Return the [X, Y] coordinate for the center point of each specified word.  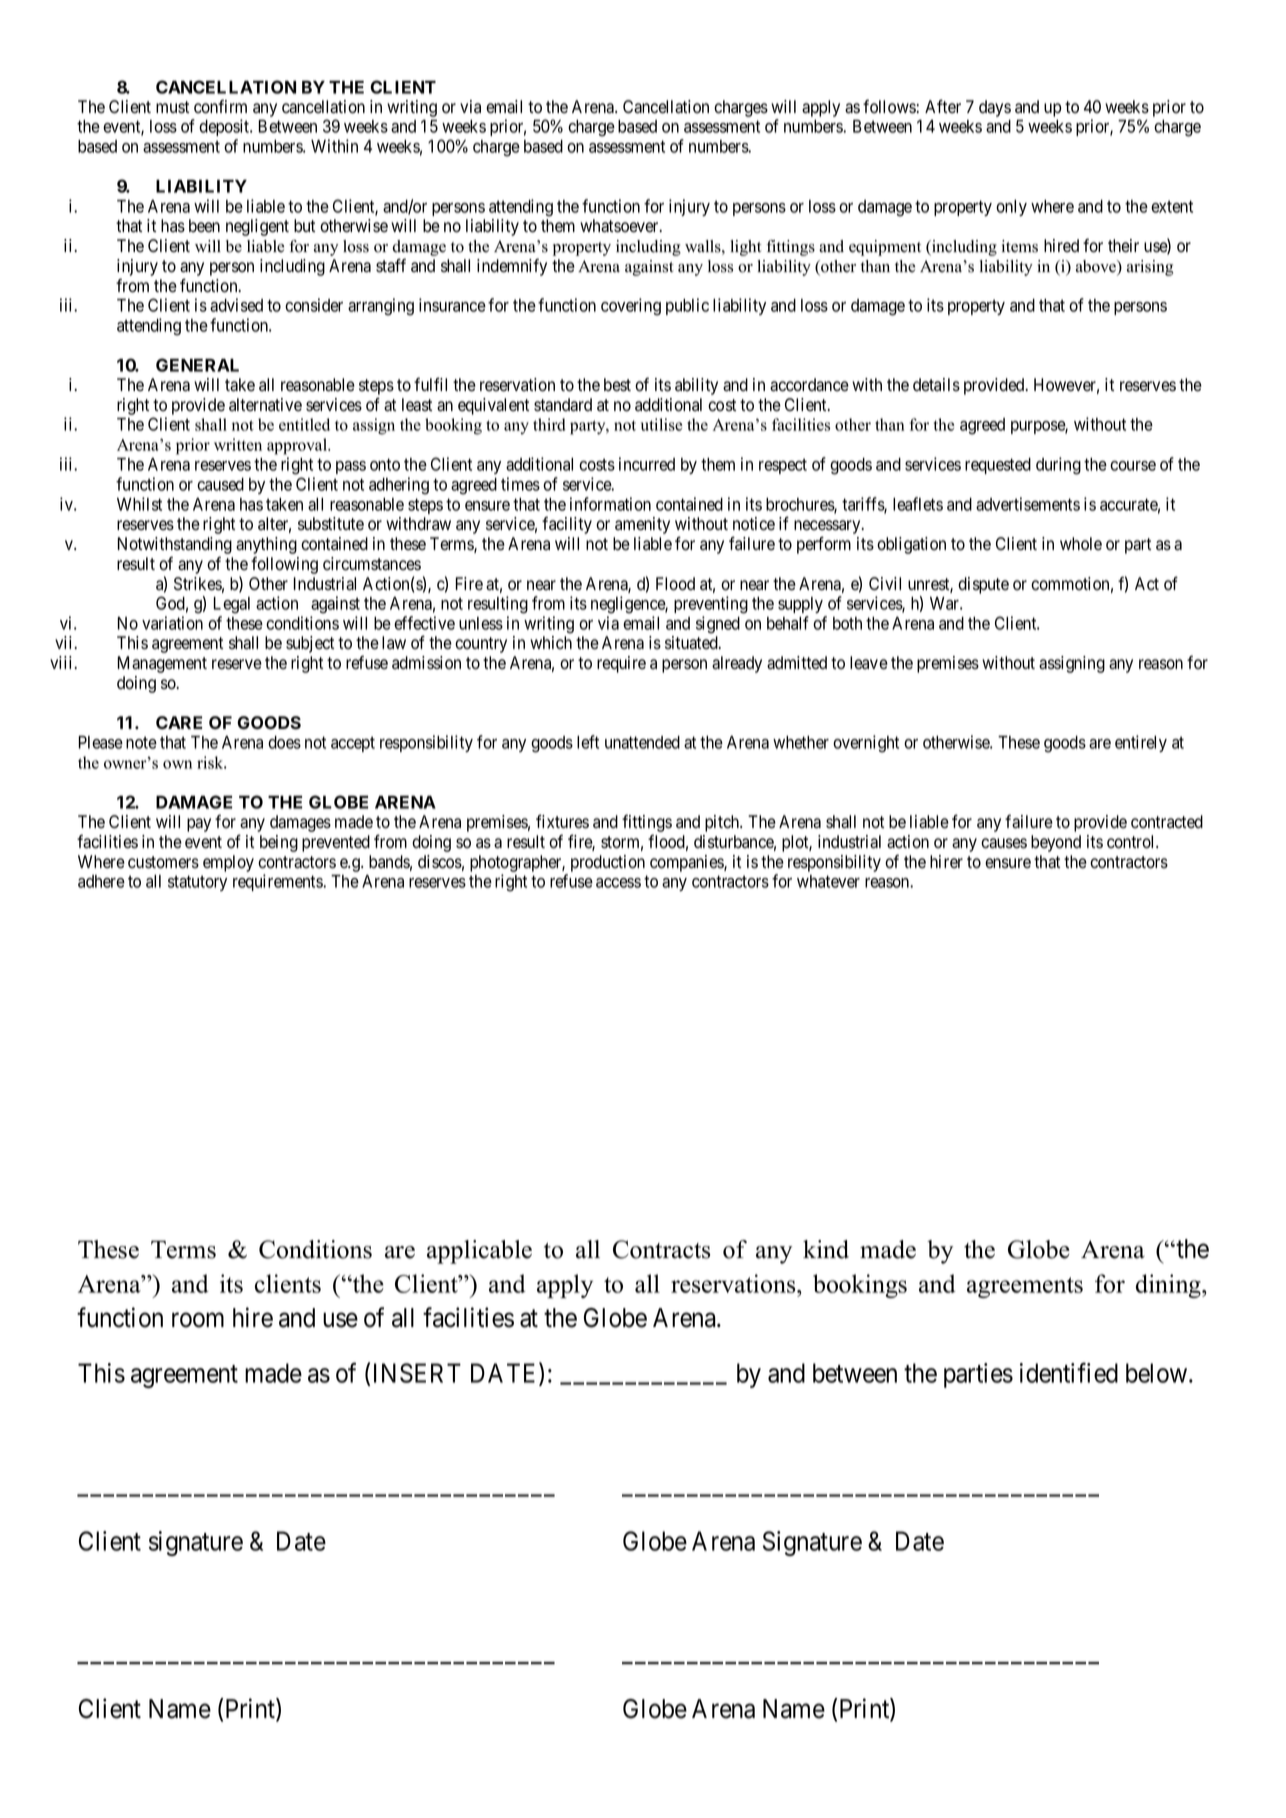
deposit [225, 127]
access [618, 883]
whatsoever [620, 226]
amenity [642, 525]
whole [1081, 544]
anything [266, 545]
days [995, 108]
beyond [1056, 843]
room [198, 1320]
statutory [197, 883]
